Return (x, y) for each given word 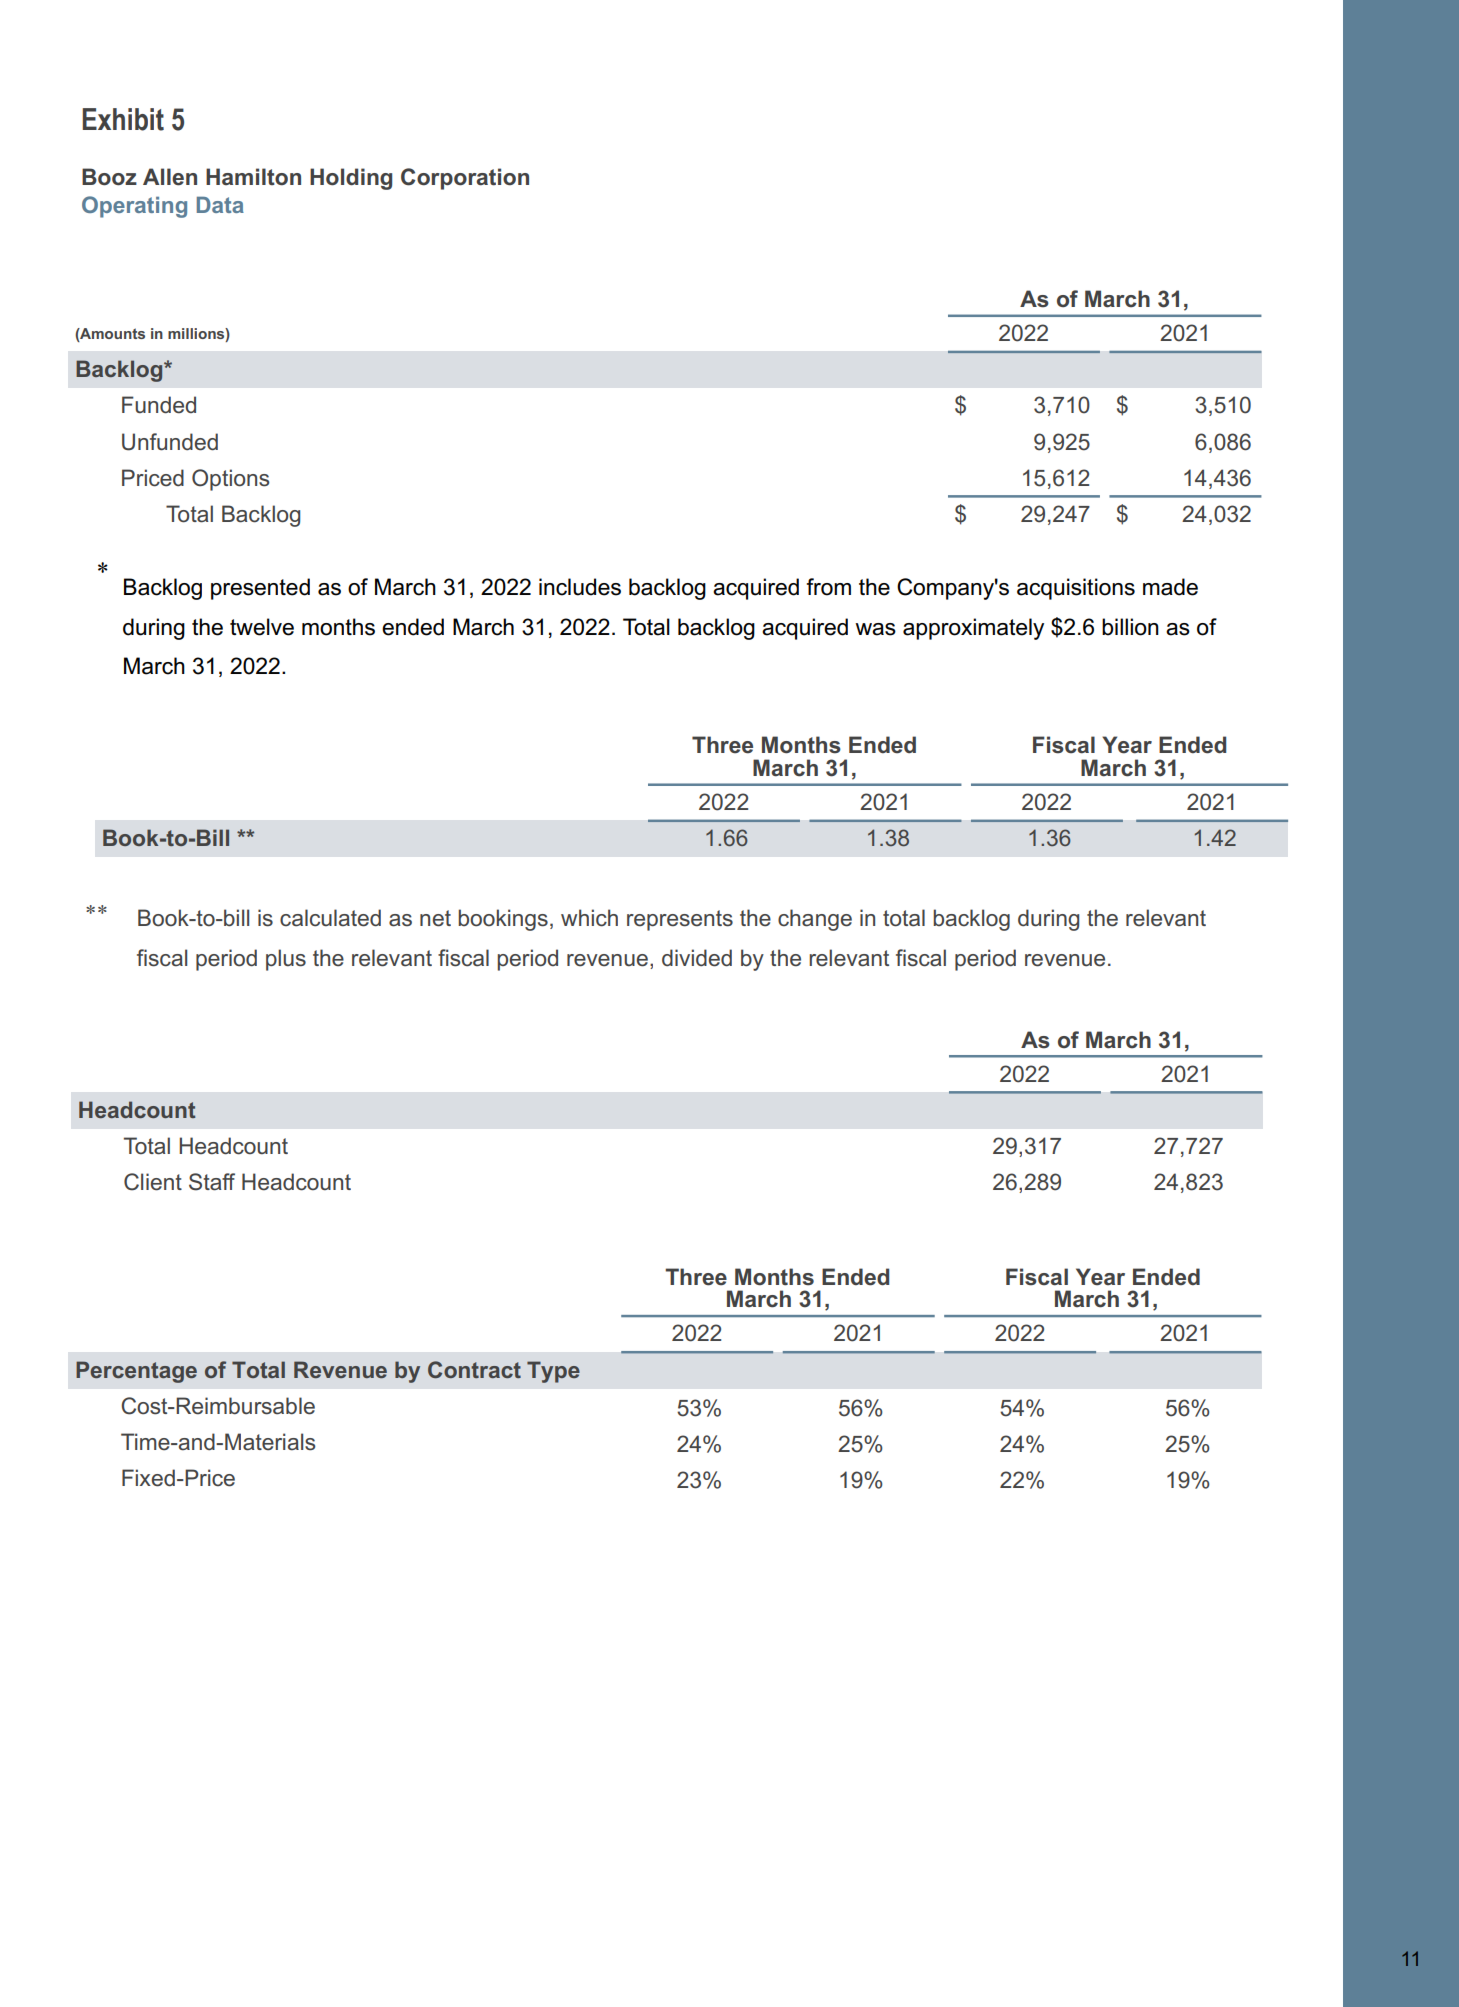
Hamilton (253, 177)
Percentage (136, 1372)
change (815, 920)
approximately (973, 629)
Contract (474, 1369)
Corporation (465, 179)
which (589, 918)
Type (553, 1372)
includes (580, 587)
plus (286, 960)
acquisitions (1076, 589)
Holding (351, 179)
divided (697, 958)
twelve (262, 627)
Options (230, 480)
